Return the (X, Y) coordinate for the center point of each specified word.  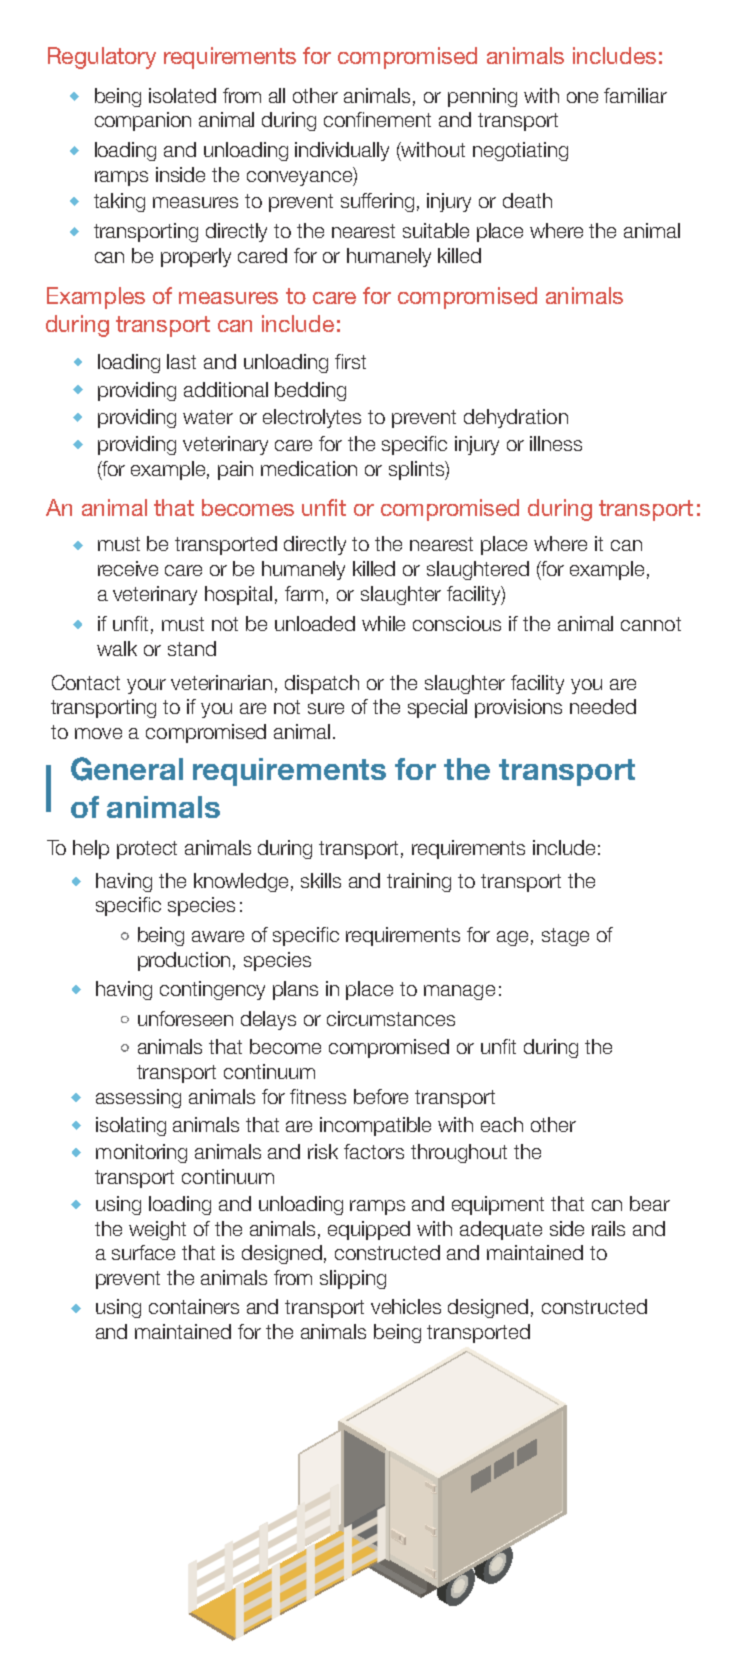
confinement (377, 119)
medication (309, 468)
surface (143, 1252)
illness (556, 443)
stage (565, 937)
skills (321, 880)
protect (147, 850)
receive (128, 568)
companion (143, 121)
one (582, 97)
